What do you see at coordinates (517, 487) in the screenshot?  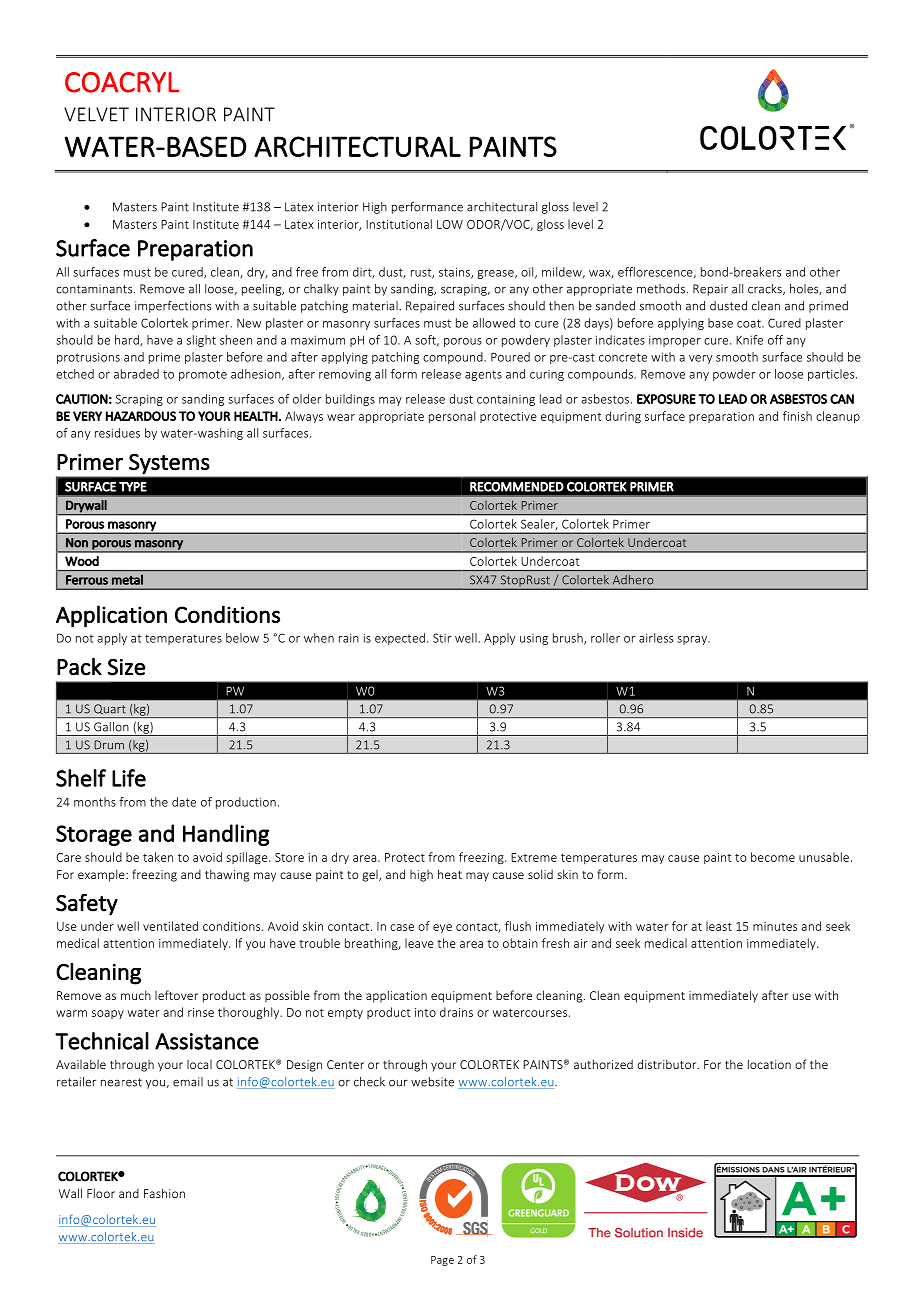 I see `RECOMMENDED` at bounding box center [517, 487].
